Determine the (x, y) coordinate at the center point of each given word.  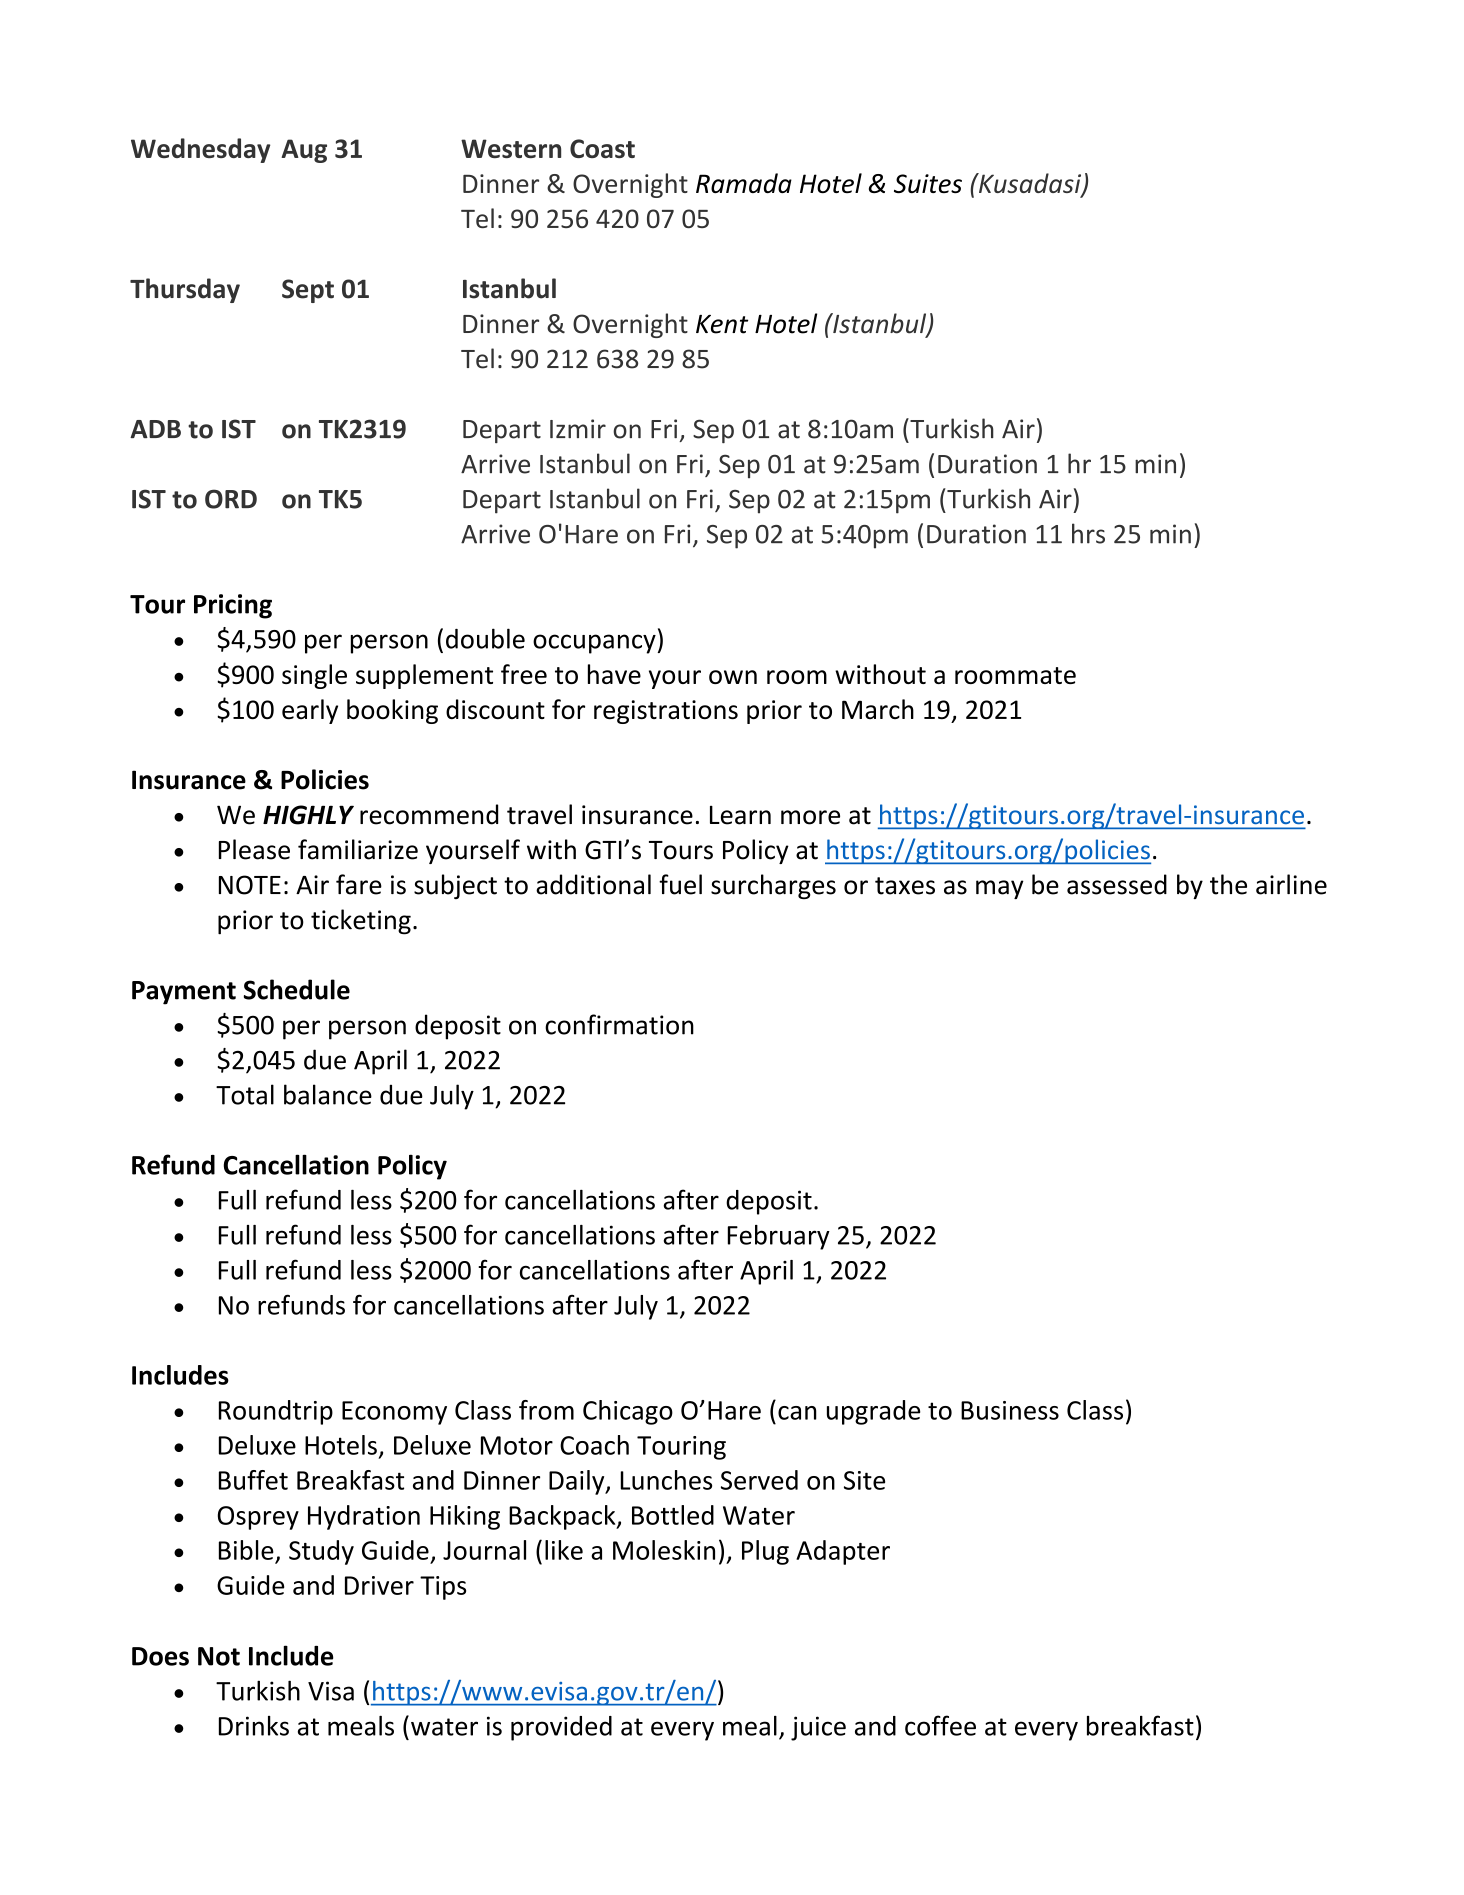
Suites (928, 183)
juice (818, 1728)
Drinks (254, 1726)
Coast (602, 148)
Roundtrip (276, 1412)
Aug (304, 151)
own (733, 677)
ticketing (361, 922)
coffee (940, 1725)
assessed (1117, 884)
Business (1010, 1410)
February (779, 1237)
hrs (1088, 533)
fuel (680, 884)
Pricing (233, 606)
